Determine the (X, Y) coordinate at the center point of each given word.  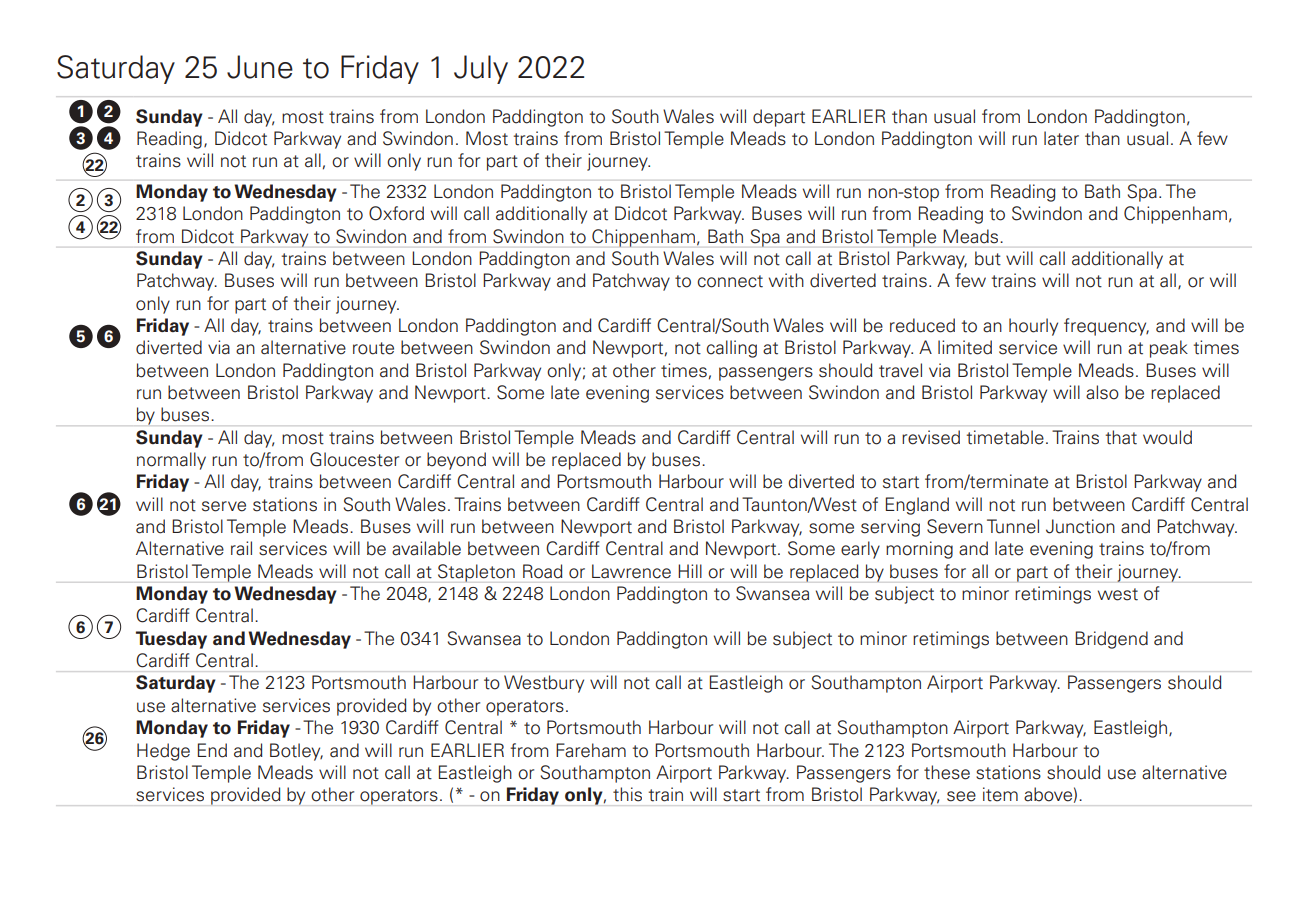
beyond (456, 461)
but (988, 258)
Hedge (163, 752)
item (1000, 794)
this (627, 794)
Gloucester (354, 459)
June (260, 67)
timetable (1005, 437)
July (481, 69)
